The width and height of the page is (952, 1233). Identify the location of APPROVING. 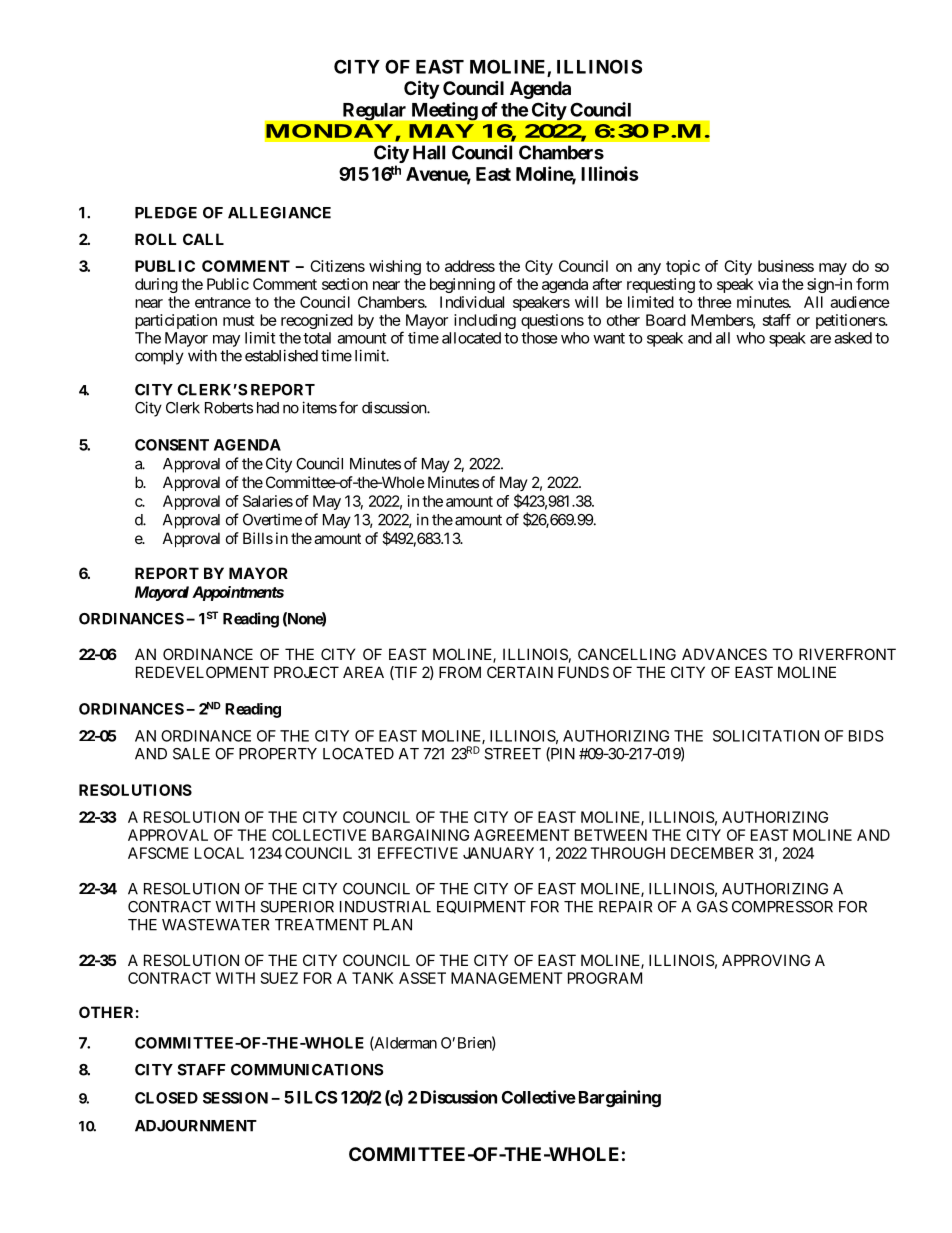
(766, 960).
